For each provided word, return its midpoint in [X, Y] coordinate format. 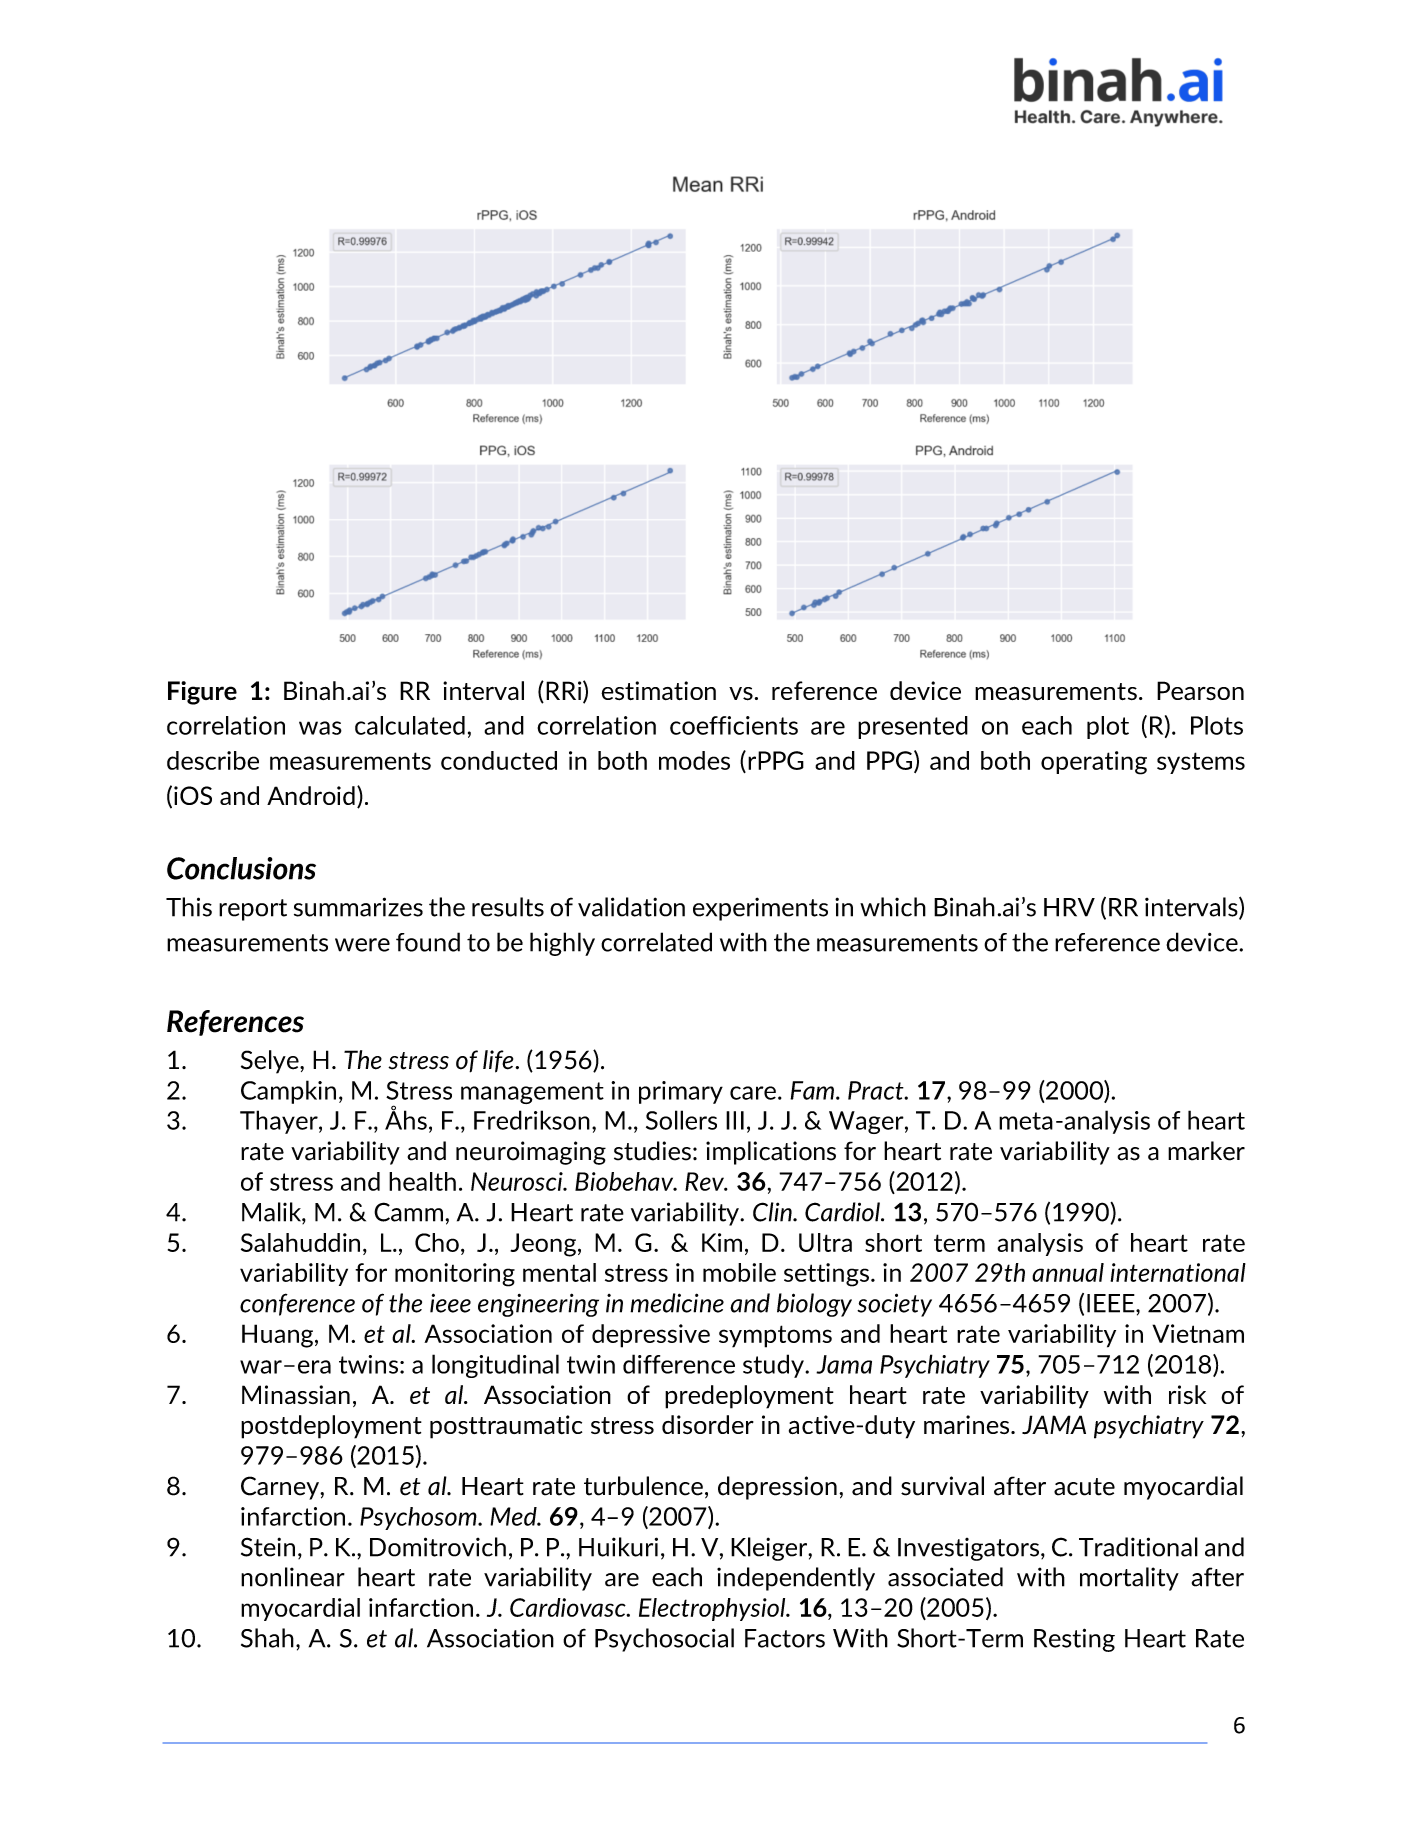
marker [1206, 1151]
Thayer [280, 1122]
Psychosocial [664, 1640]
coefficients [734, 725]
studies [652, 1151]
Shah [267, 1638]
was [320, 728]
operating [1094, 763]
